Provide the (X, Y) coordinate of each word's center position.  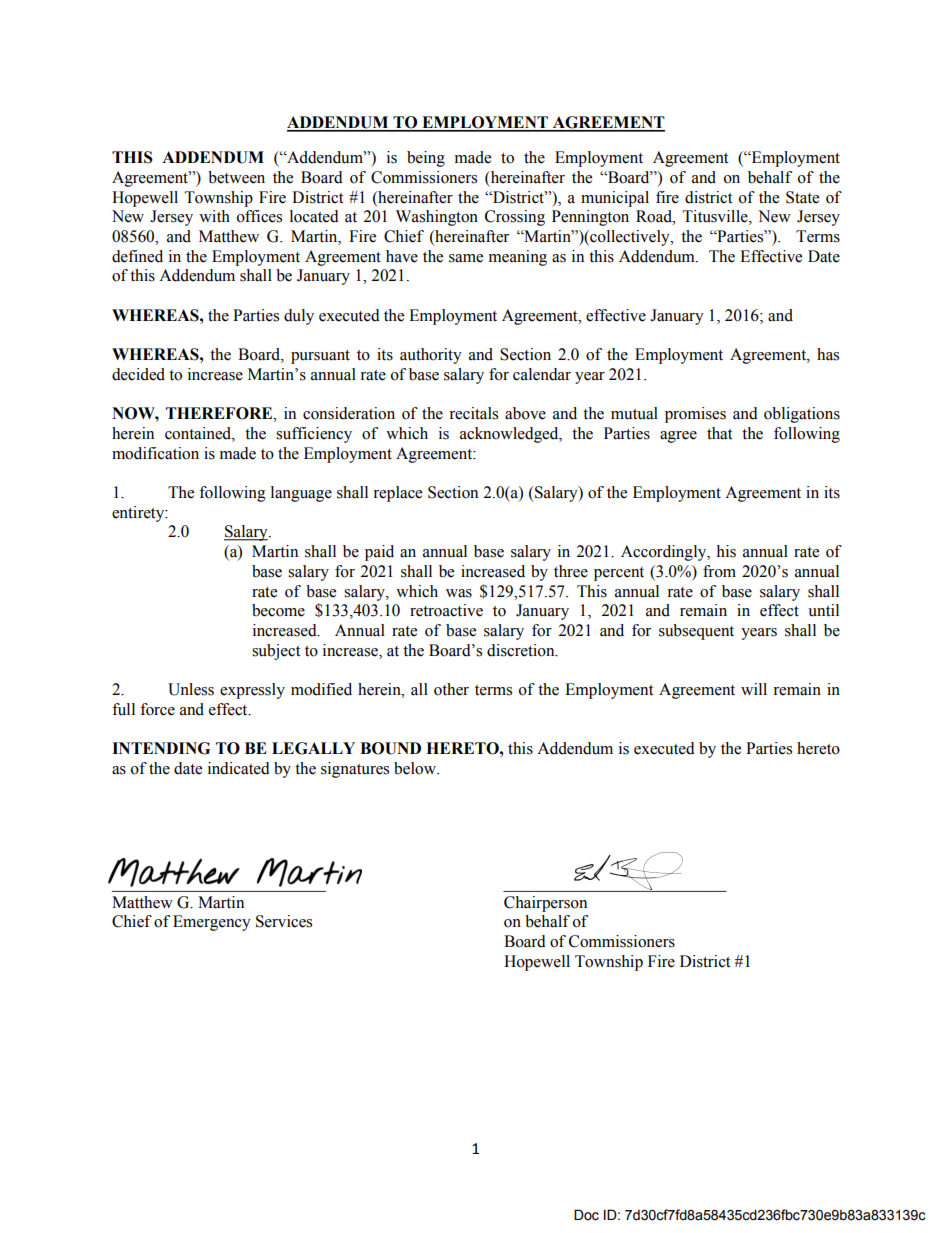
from (719, 571)
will (754, 689)
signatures (355, 770)
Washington (437, 218)
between (236, 177)
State (802, 197)
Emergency (212, 923)
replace (397, 494)
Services (284, 921)
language (301, 494)
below (416, 768)
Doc (586, 1215)
